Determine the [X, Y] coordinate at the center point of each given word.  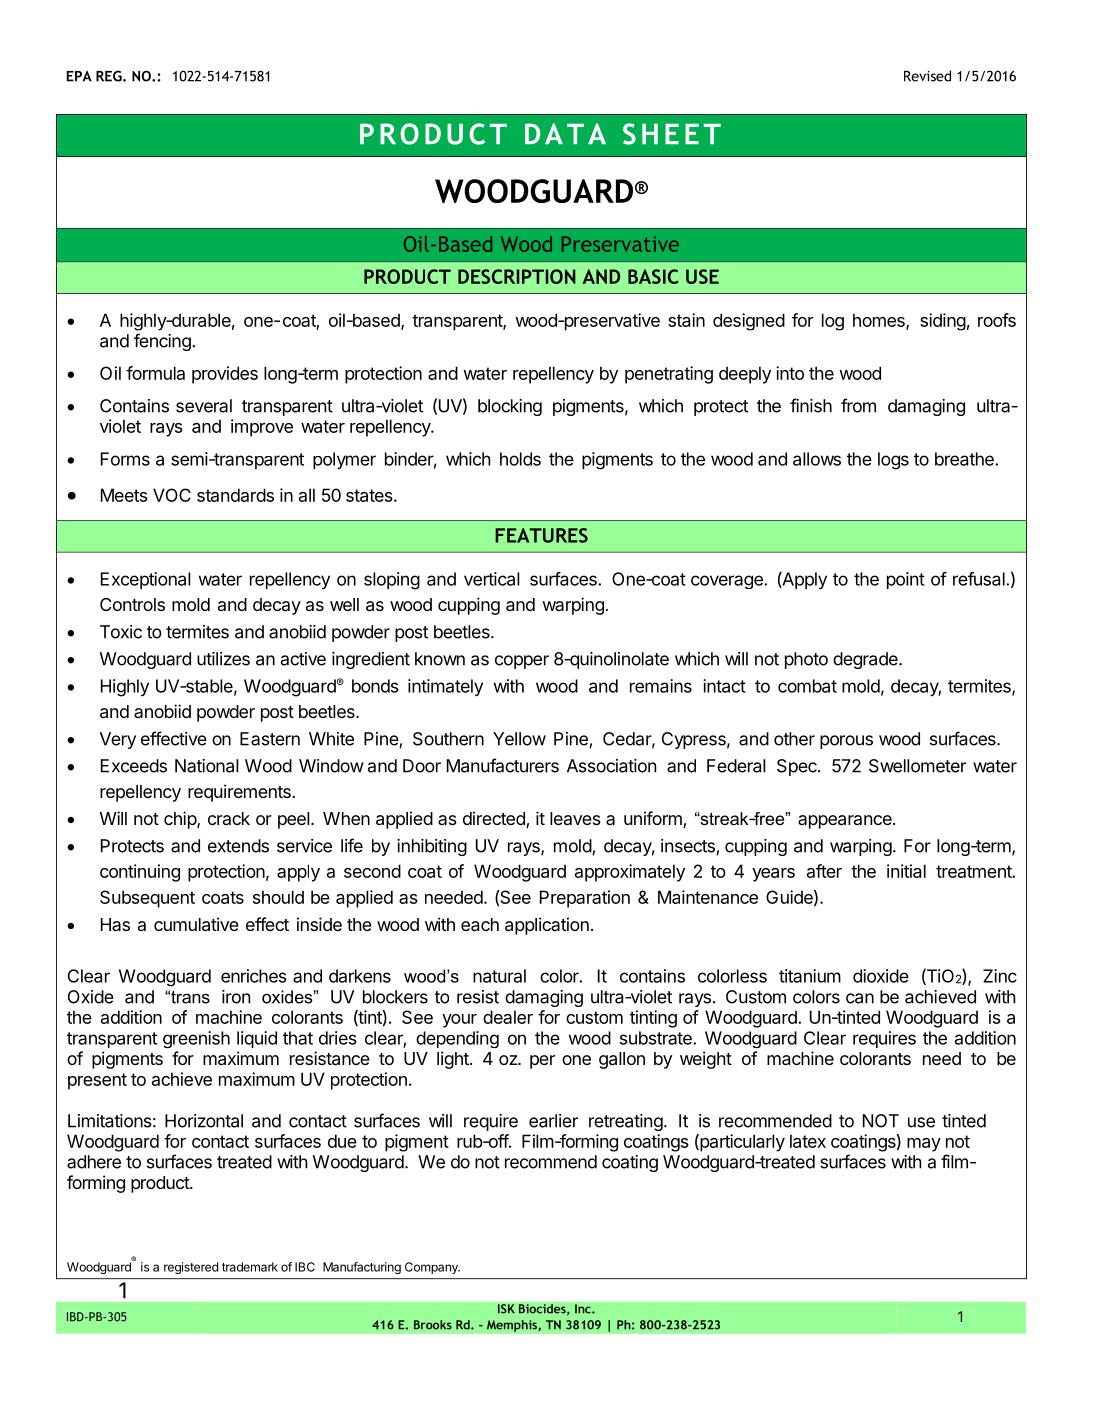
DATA [565, 133]
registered [191, 1268]
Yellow [519, 739]
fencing [163, 342]
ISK [506, 1309]
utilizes [223, 659]
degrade [866, 660]
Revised [927, 76]
